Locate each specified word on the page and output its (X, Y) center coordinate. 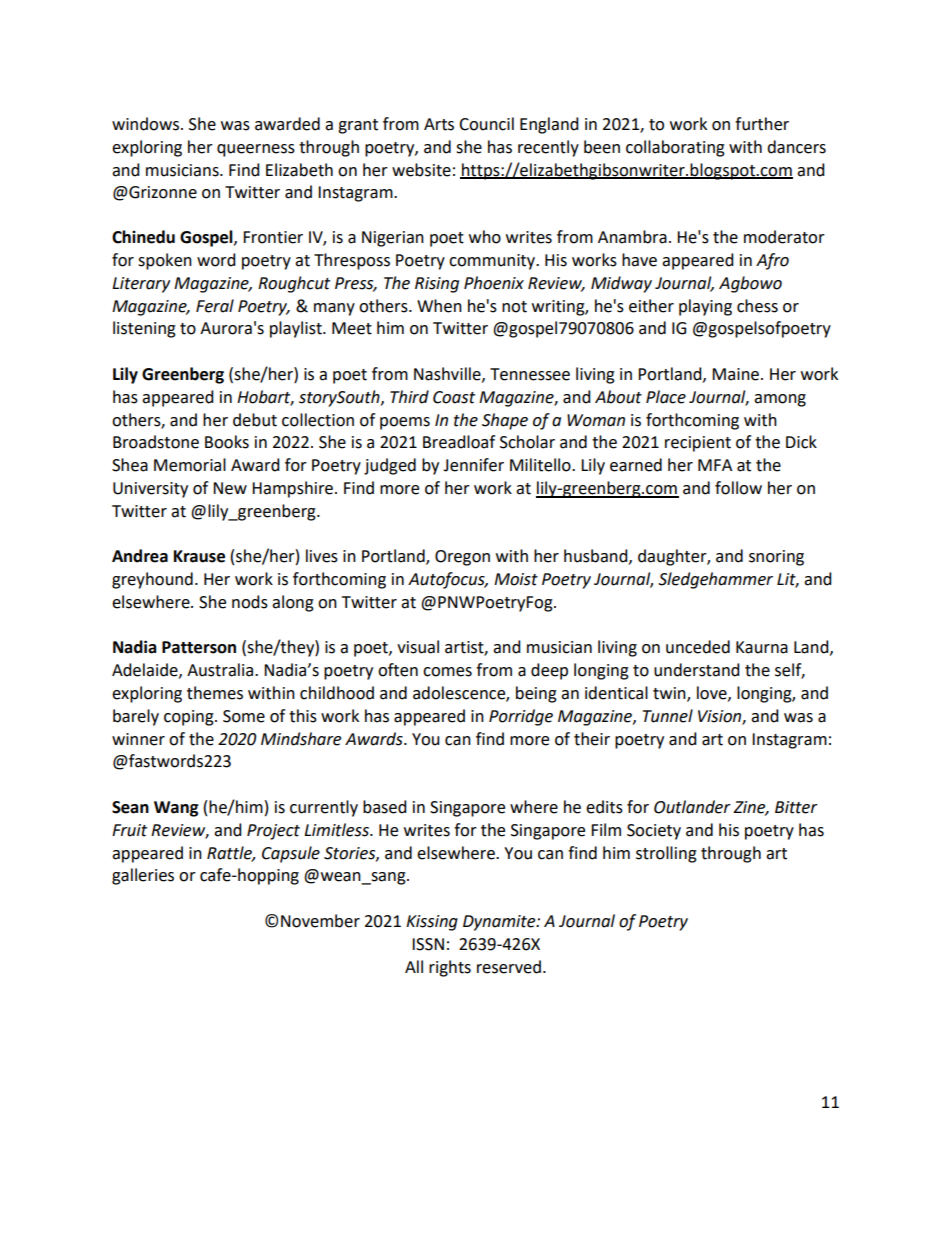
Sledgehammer (715, 580)
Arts (439, 124)
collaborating (675, 148)
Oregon (462, 558)
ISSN (428, 944)
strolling (666, 854)
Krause (199, 556)
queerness (256, 150)
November (320, 921)
